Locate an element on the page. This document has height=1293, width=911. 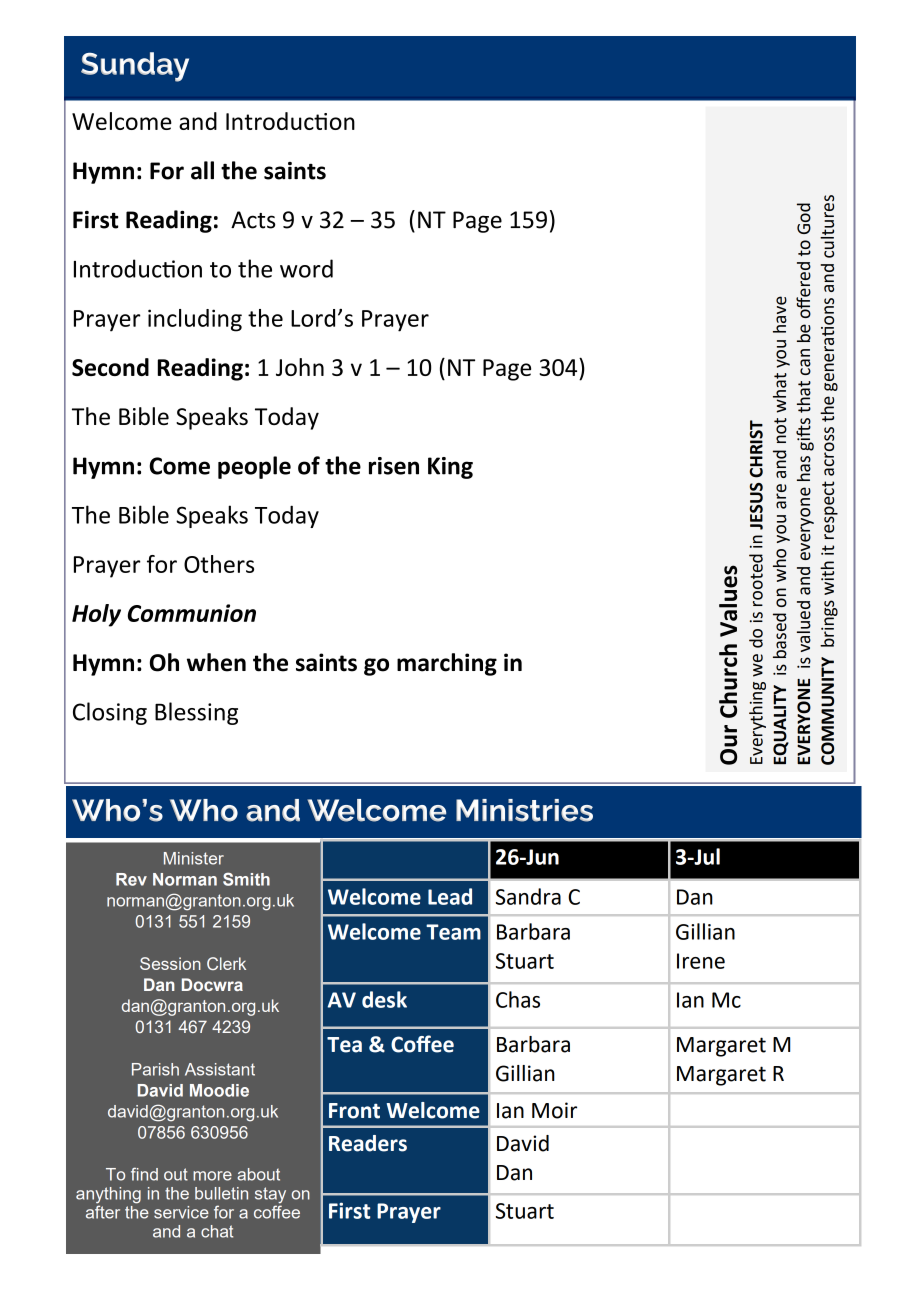
risen is located at coordinates (394, 466).
